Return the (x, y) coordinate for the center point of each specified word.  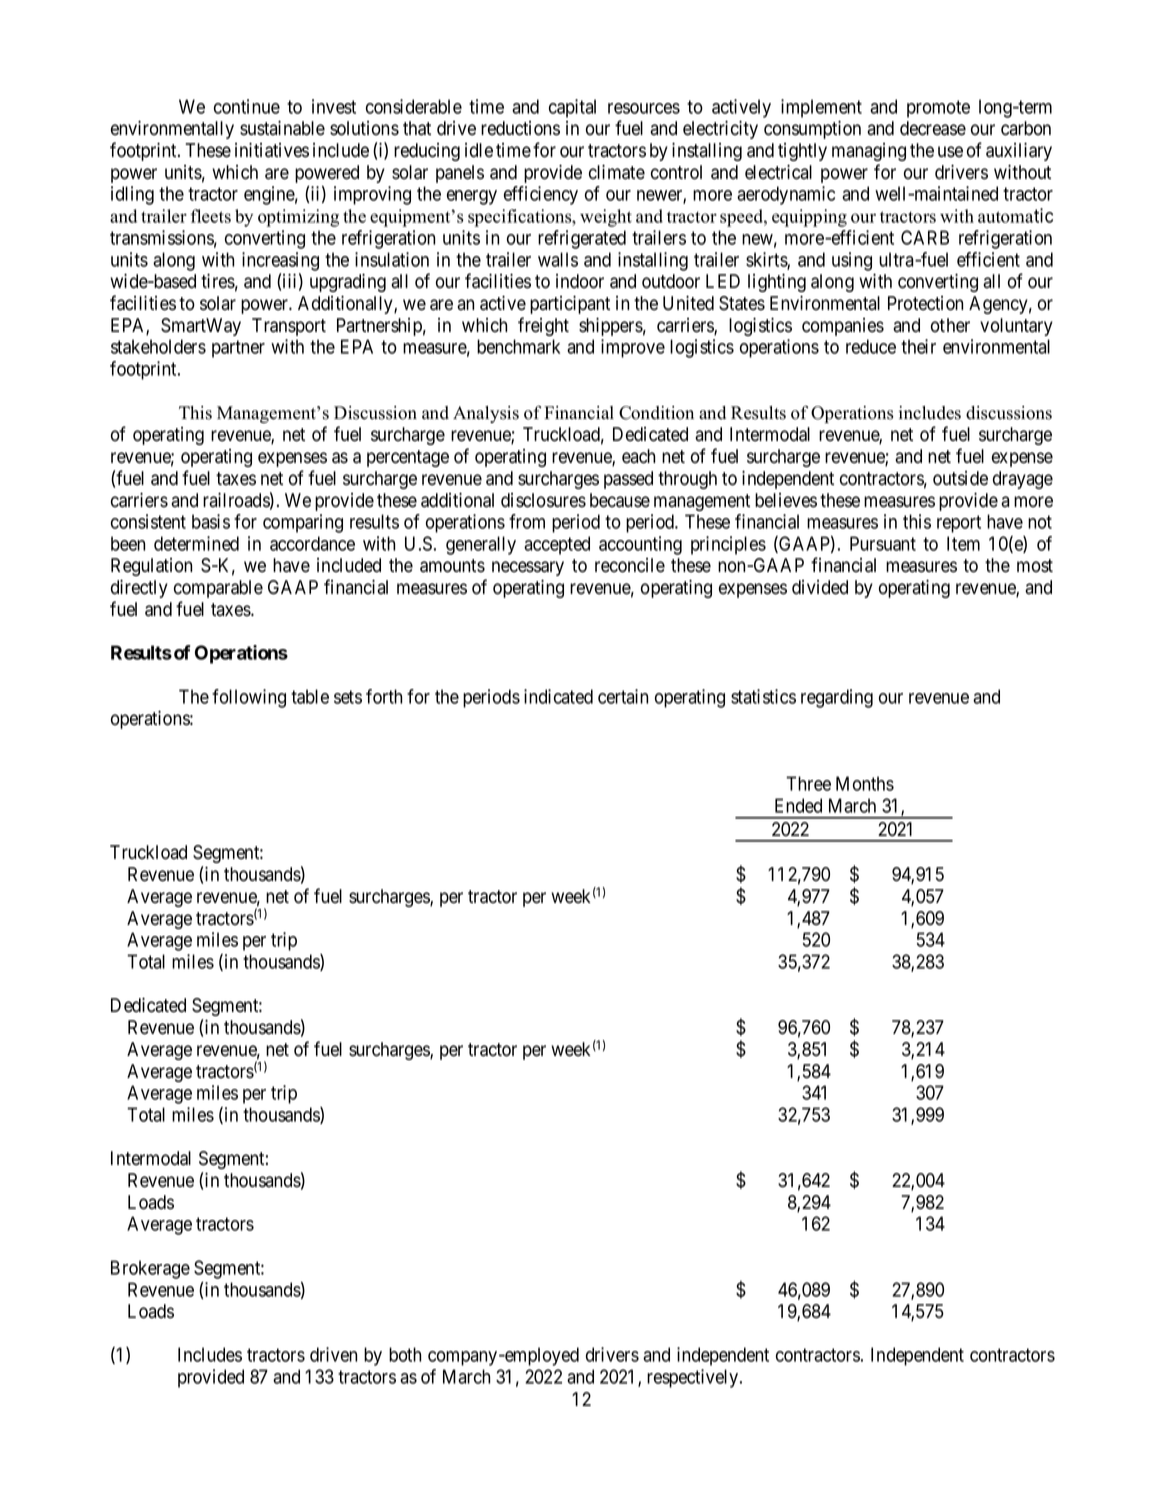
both (405, 1354)
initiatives (272, 150)
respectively (694, 1378)
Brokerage (150, 1269)
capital (572, 108)
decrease (933, 128)
